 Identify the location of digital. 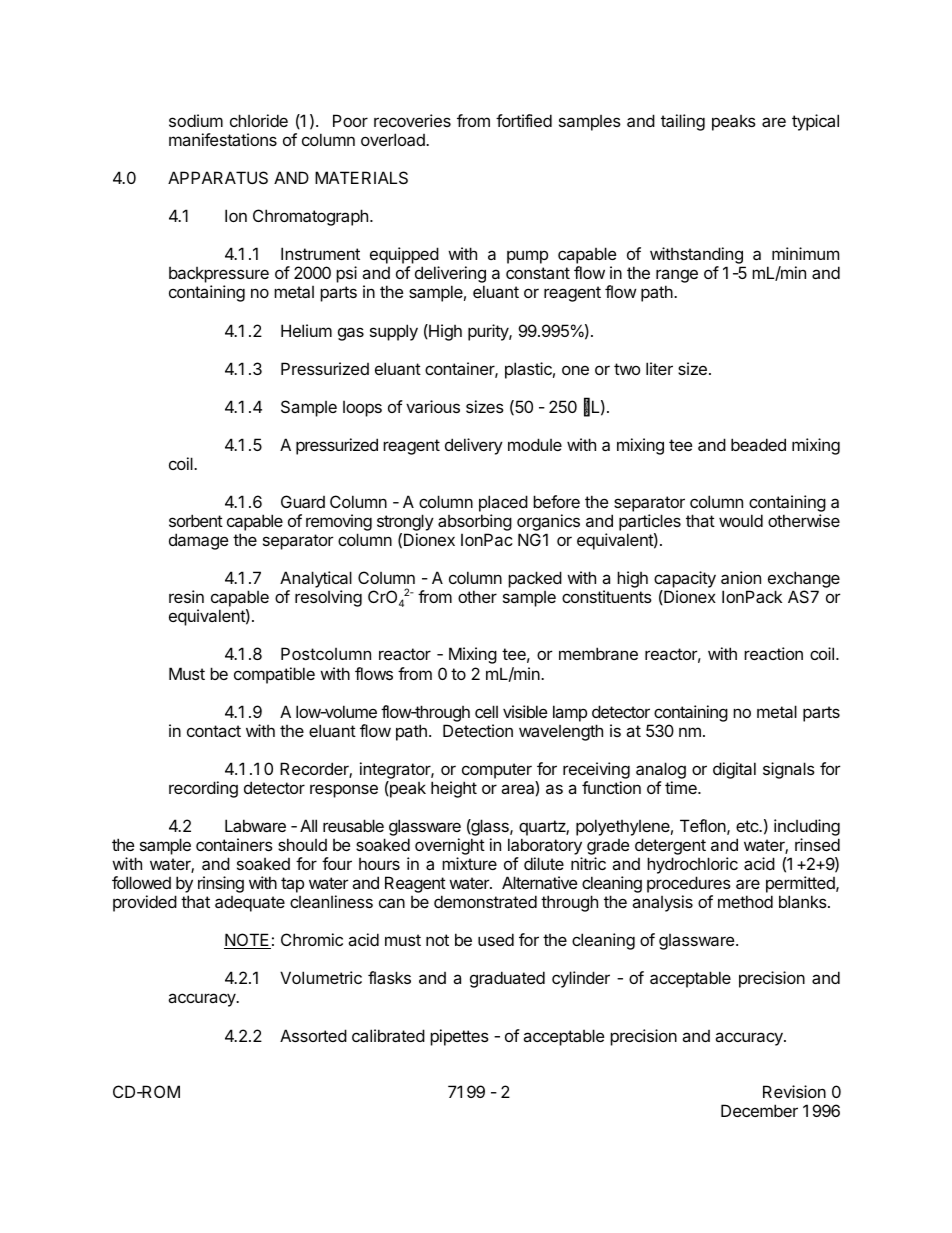
(734, 770).
